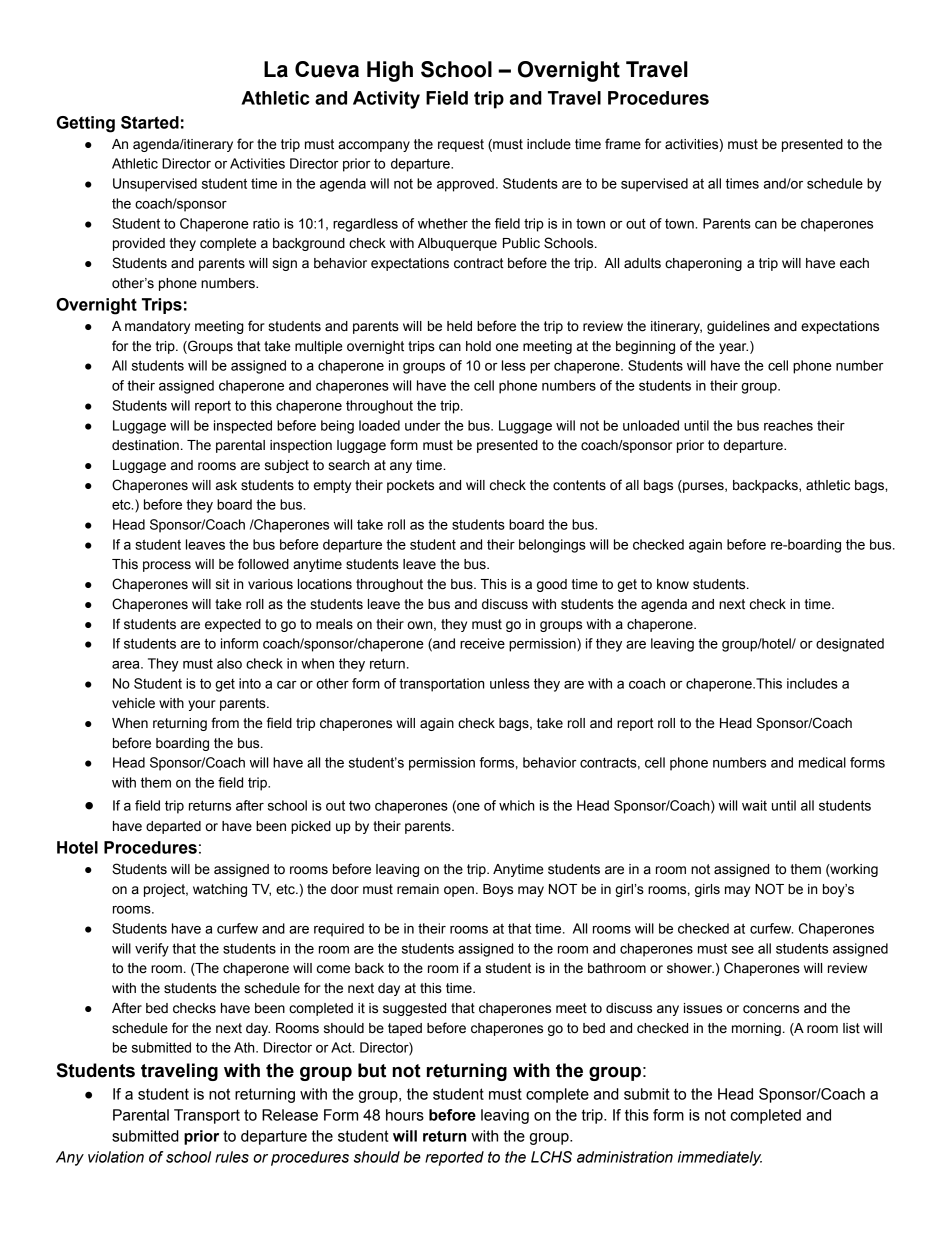  Describe the element at coordinates (459, 891) in the image. I see `open` at that location.
